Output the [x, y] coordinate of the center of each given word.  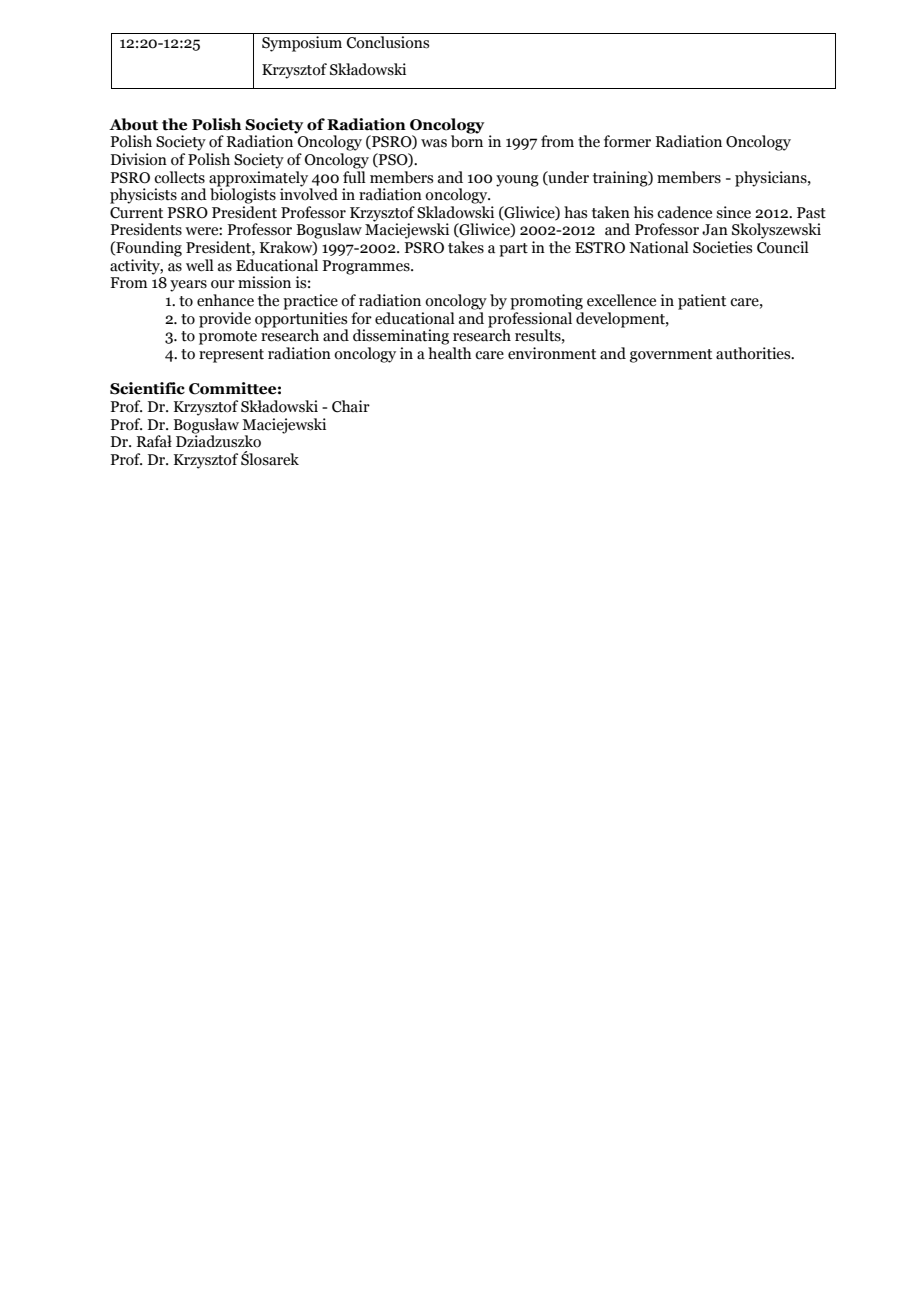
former [627, 141]
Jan [715, 230]
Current [136, 213]
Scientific [147, 388]
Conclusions [388, 42]
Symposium [302, 44]
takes [466, 247]
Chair [351, 406]
